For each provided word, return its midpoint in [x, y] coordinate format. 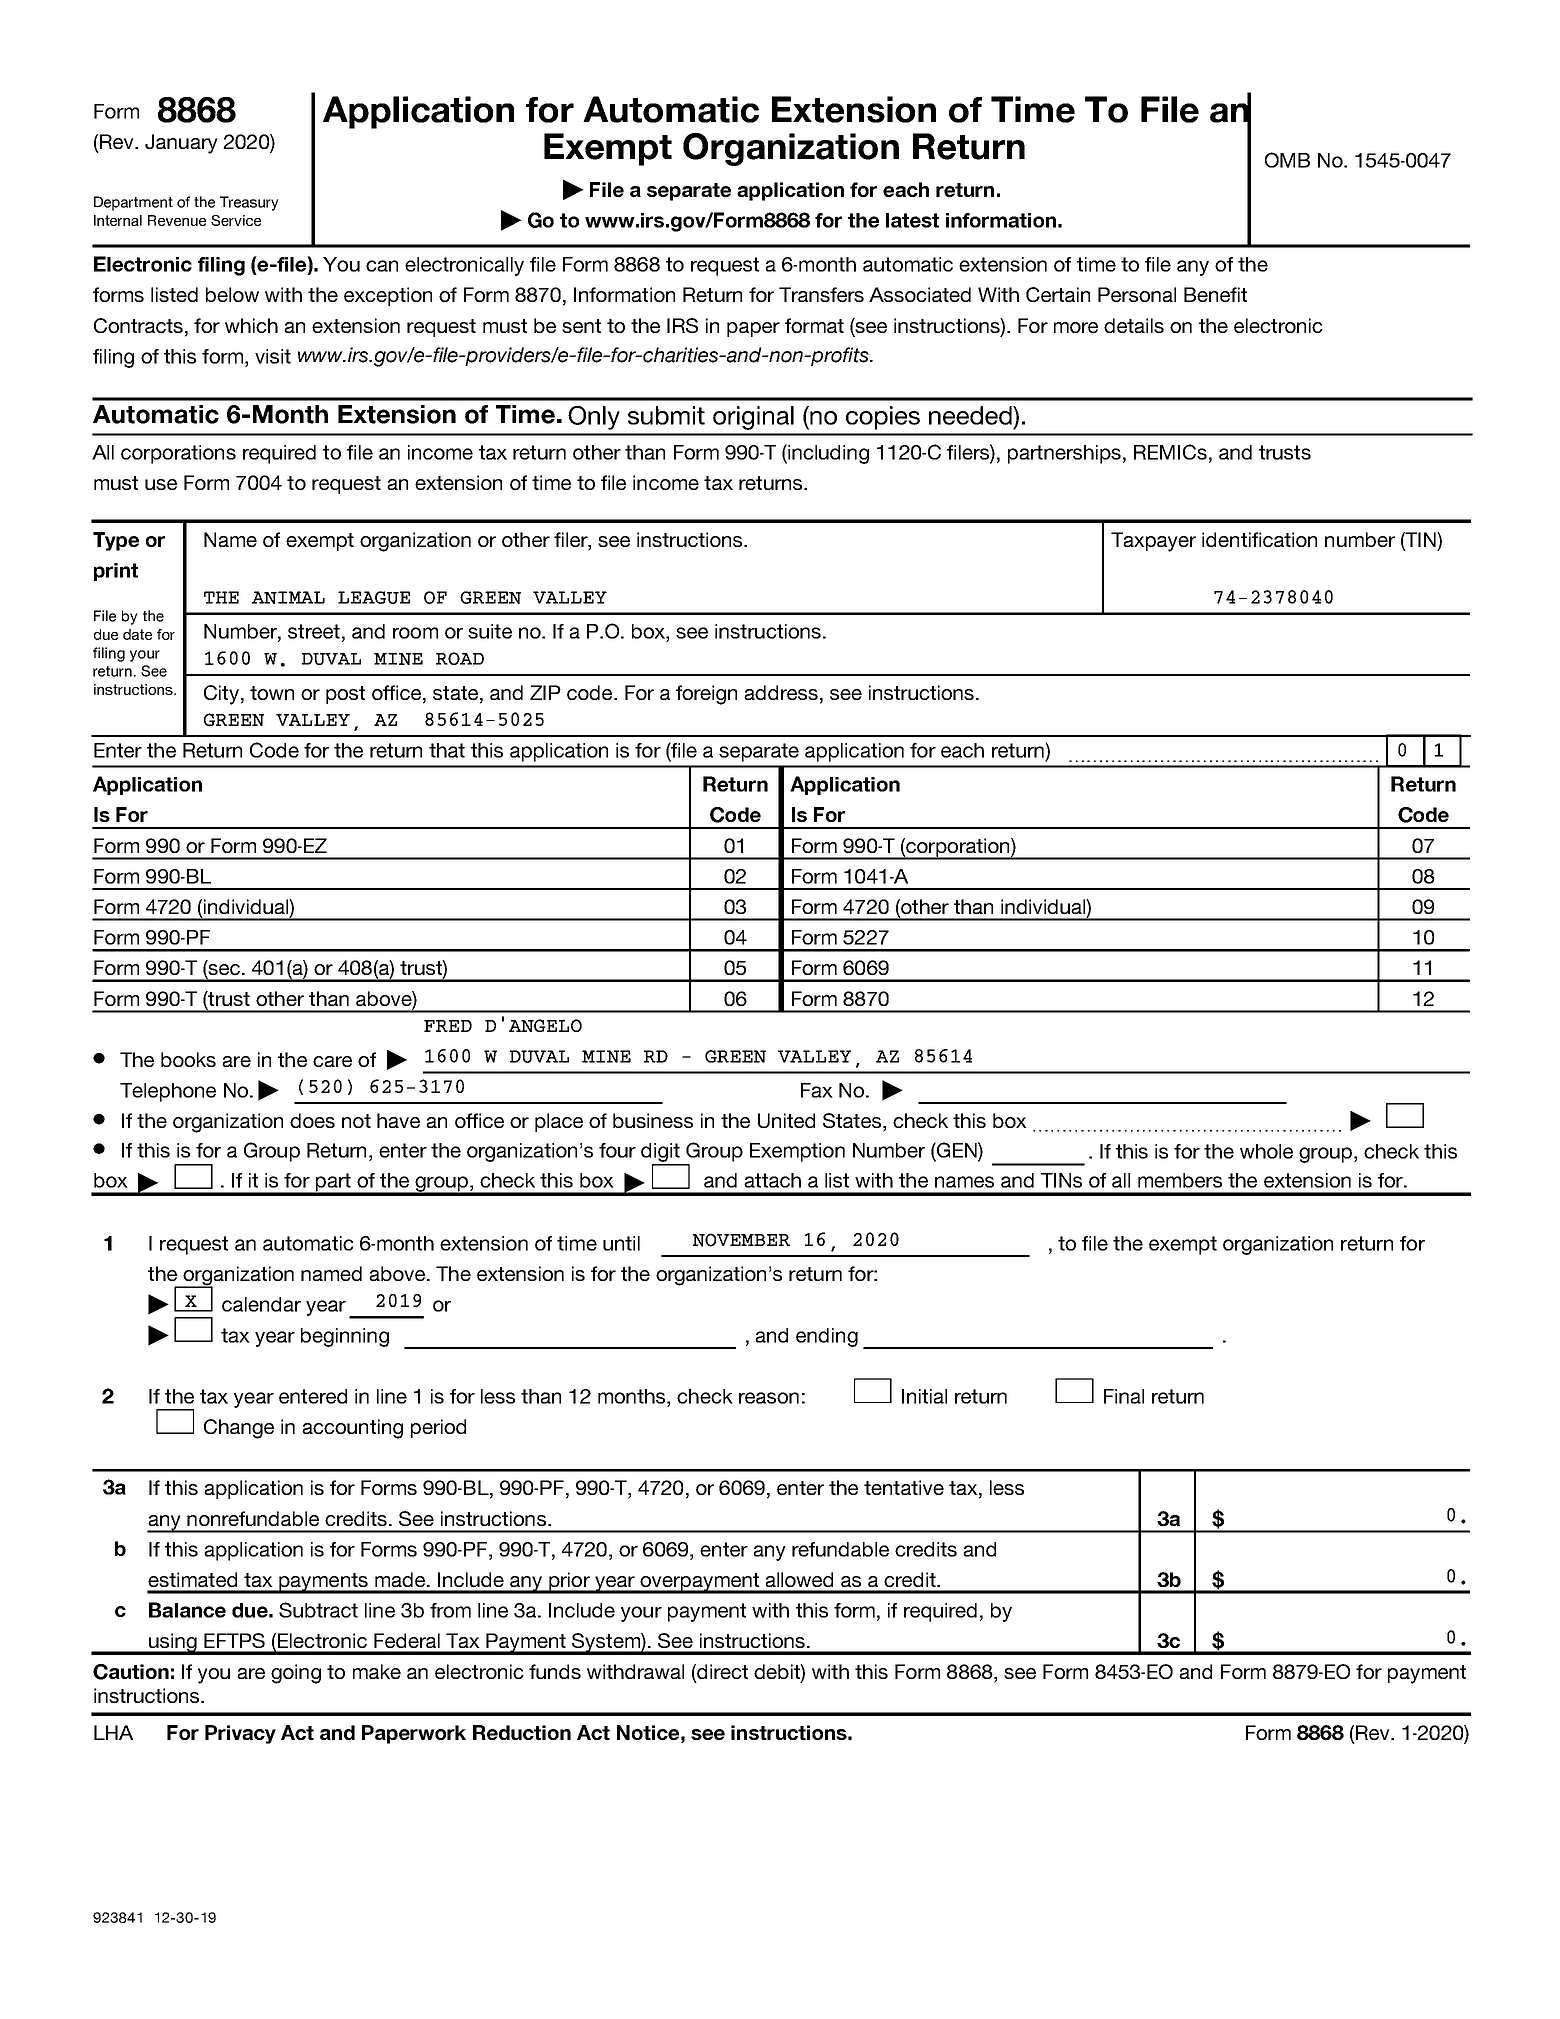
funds [555, 1671]
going [296, 1674]
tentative [904, 1487]
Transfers [821, 294]
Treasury [249, 203]
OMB [1287, 160]
